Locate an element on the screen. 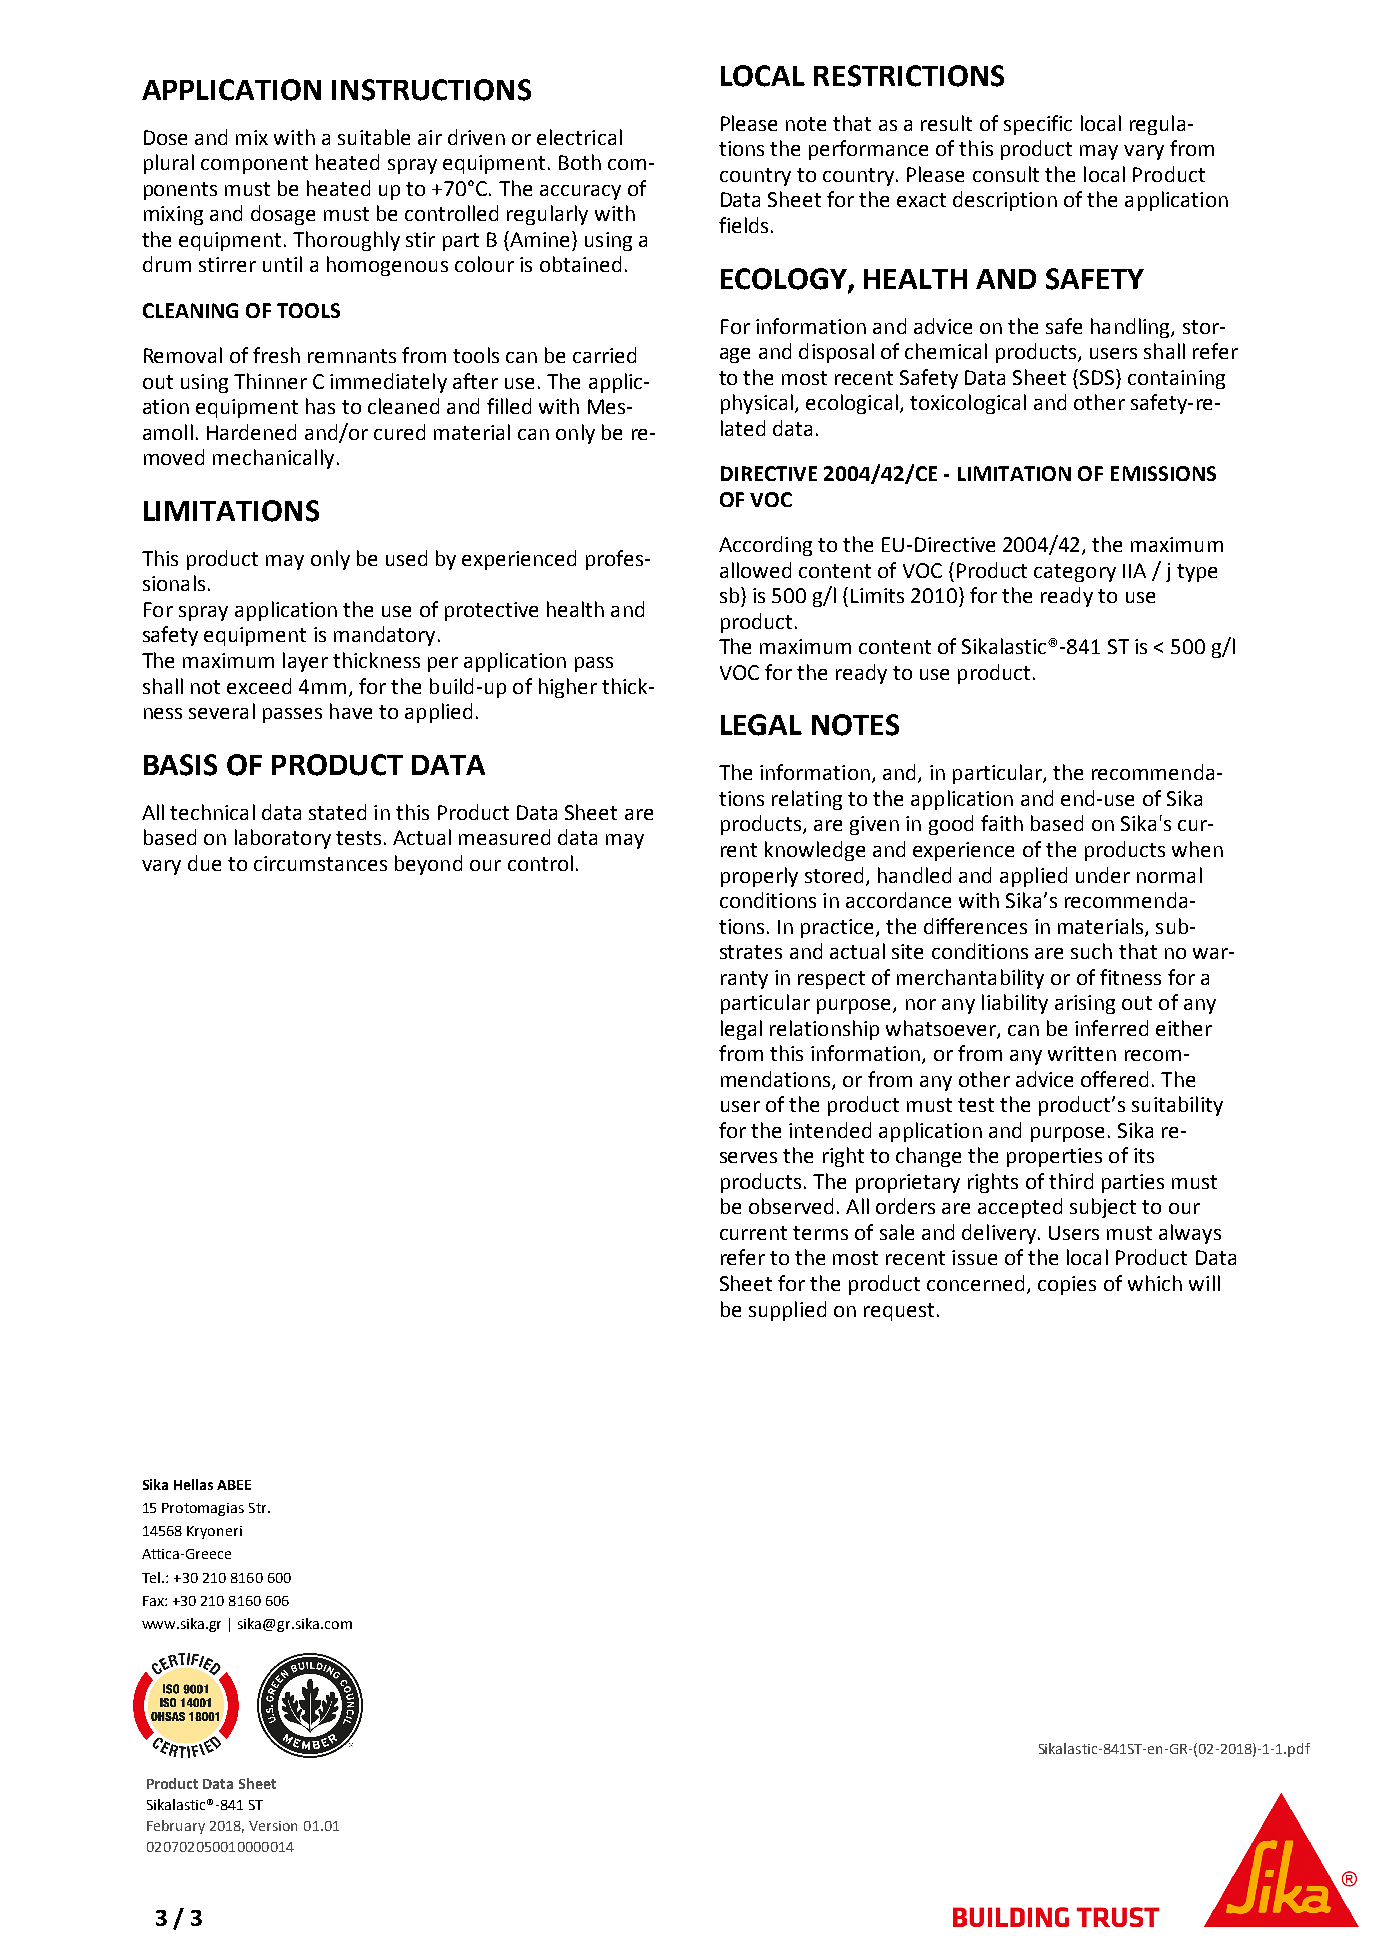  supplied is located at coordinates (787, 1311).
